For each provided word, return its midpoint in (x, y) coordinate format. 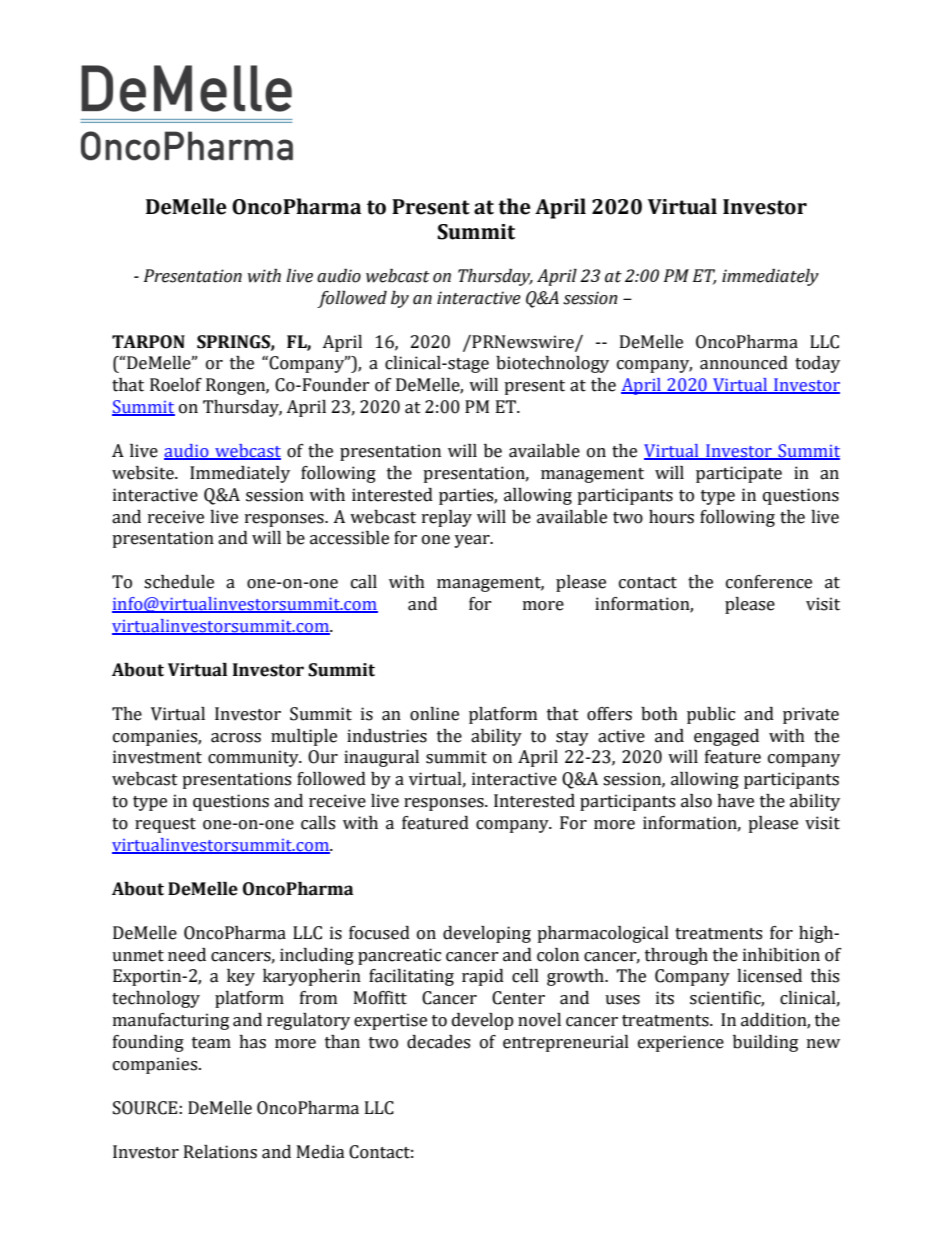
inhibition (781, 955)
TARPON (148, 342)
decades (438, 1042)
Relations (220, 1152)
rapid (483, 977)
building (765, 1043)
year (473, 541)
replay (447, 518)
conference (769, 582)
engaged (726, 737)
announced (744, 363)
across (236, 738)
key (241, 977)
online (434, 714)
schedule (179, 582)
